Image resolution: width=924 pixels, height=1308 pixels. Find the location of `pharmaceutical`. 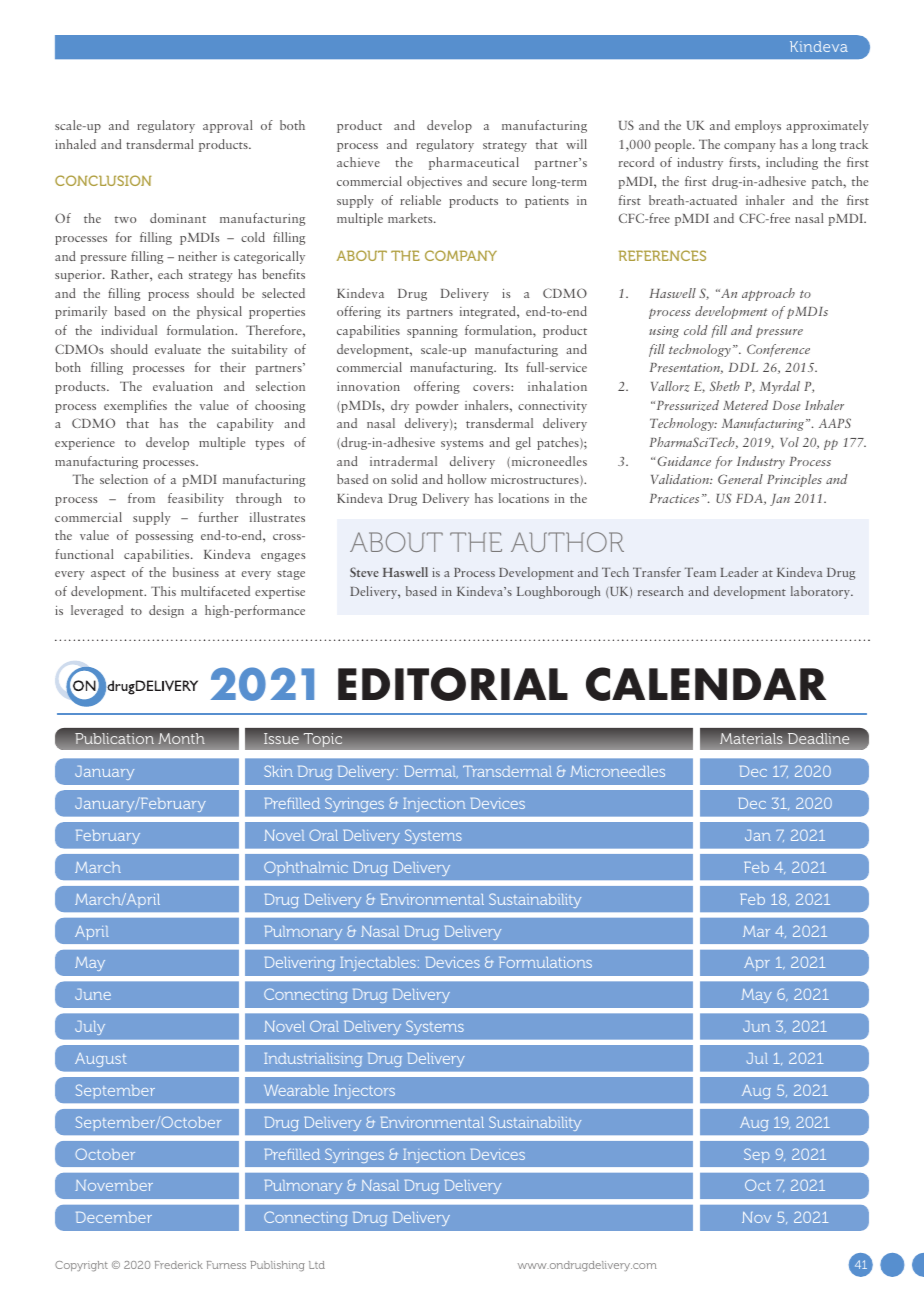

pharmaceutical is located at coordinates (474, 163).
